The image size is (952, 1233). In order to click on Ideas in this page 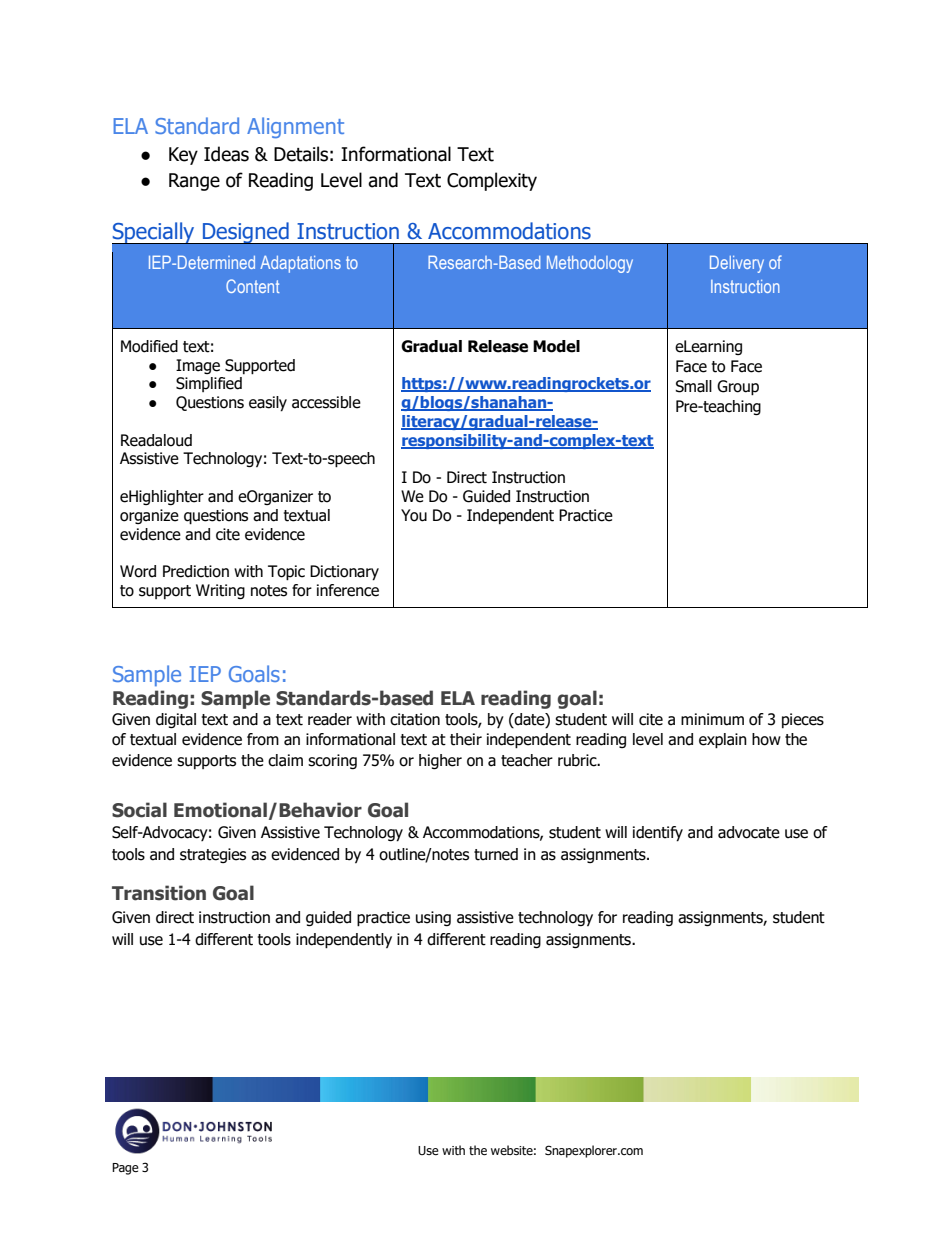, I will do `click(226, 154)`.
